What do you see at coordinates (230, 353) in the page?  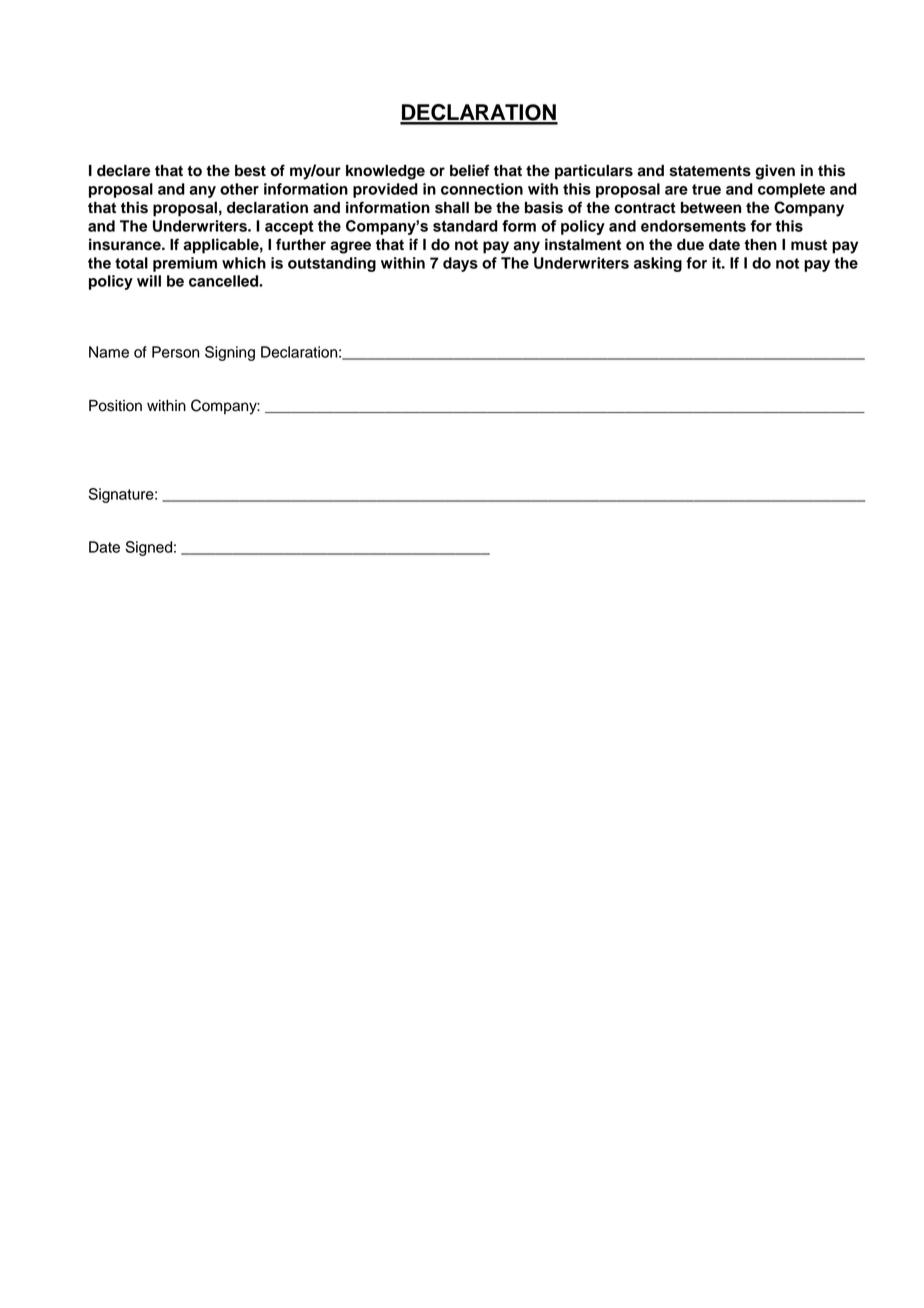 I see `Signing` at bounding box center [230, 353].
